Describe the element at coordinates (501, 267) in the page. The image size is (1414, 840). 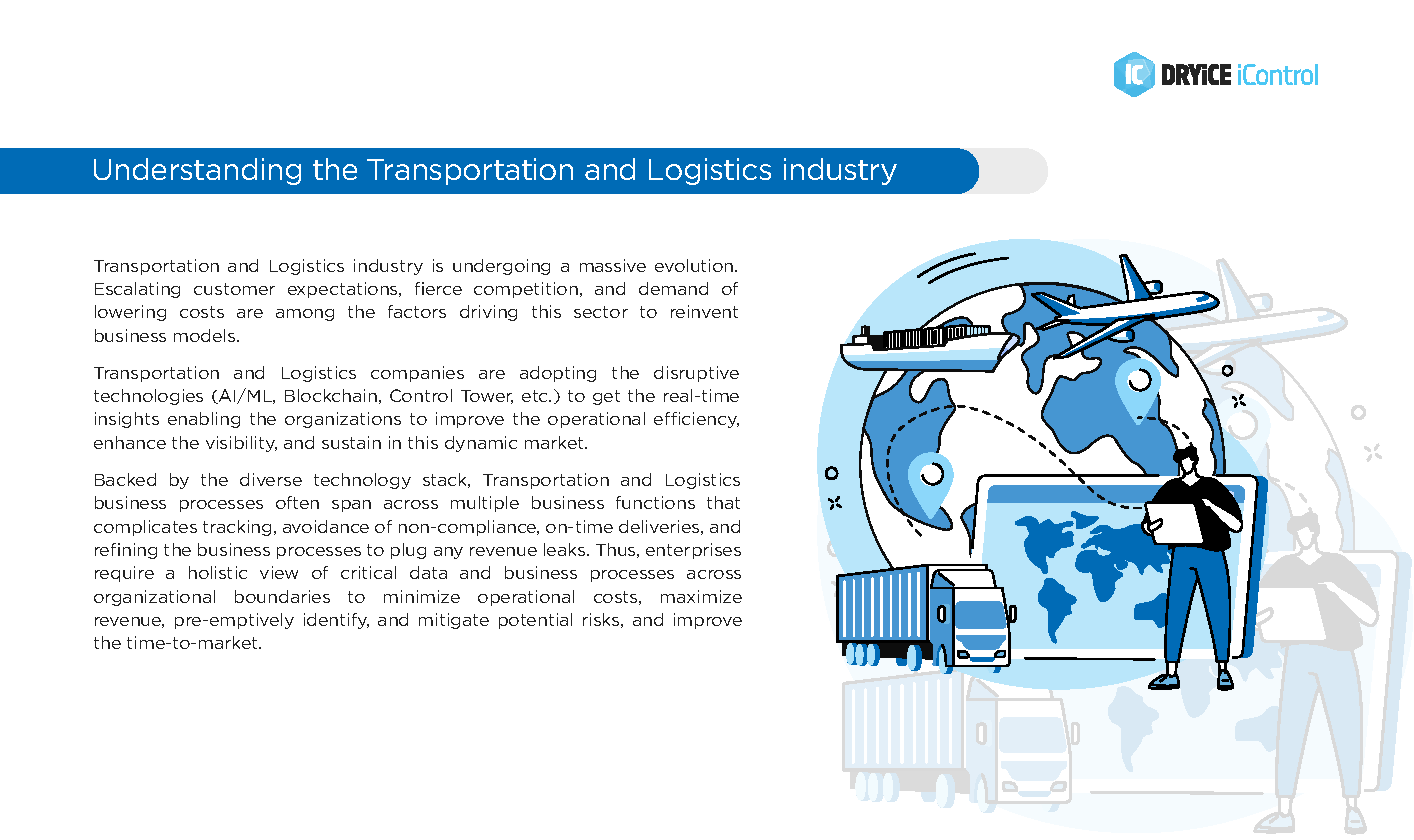
I see `undergoing` at that location.
